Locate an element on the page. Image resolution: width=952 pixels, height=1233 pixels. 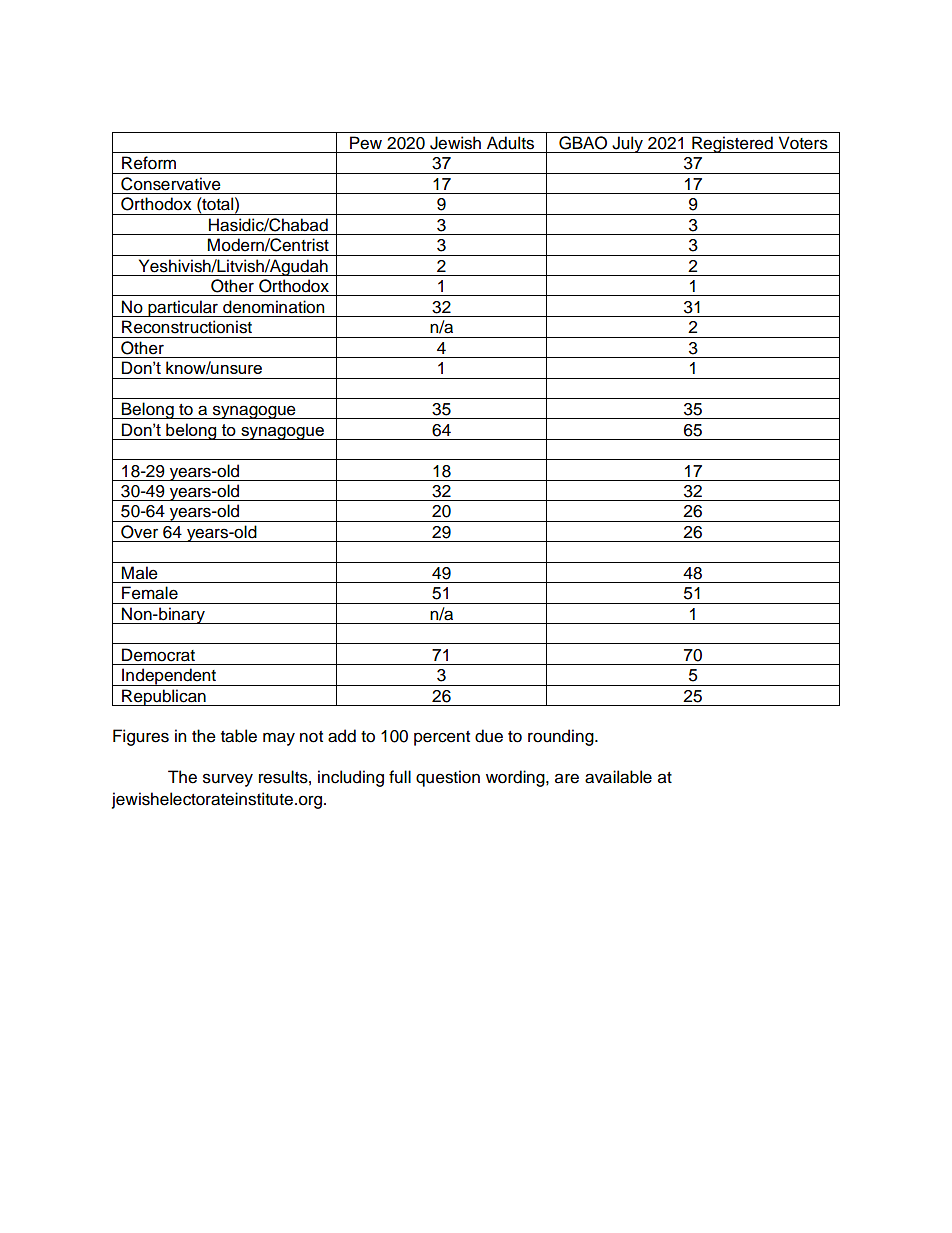
Independent is located at coordinates (169, 677).
